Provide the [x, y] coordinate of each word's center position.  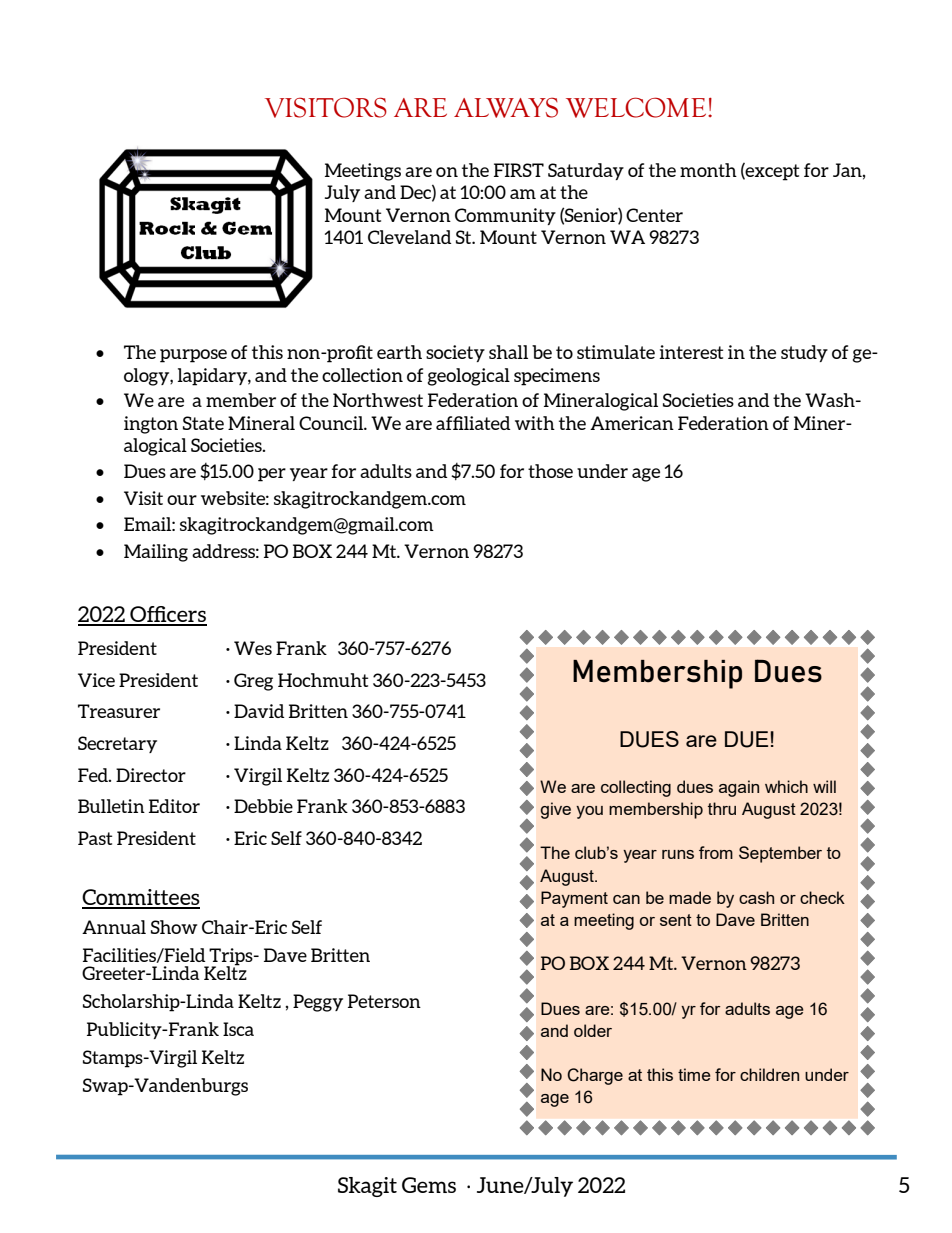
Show [174, 927]
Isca [238, 1029]
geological [469, 377]
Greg [253, 682]
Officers [167, 615]
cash [756, 897]
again [739, 788]
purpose [193, 356]
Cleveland [410, 237]
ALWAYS [506, 107]
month [708, 170]
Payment [574, 899]
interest [691, 352]
